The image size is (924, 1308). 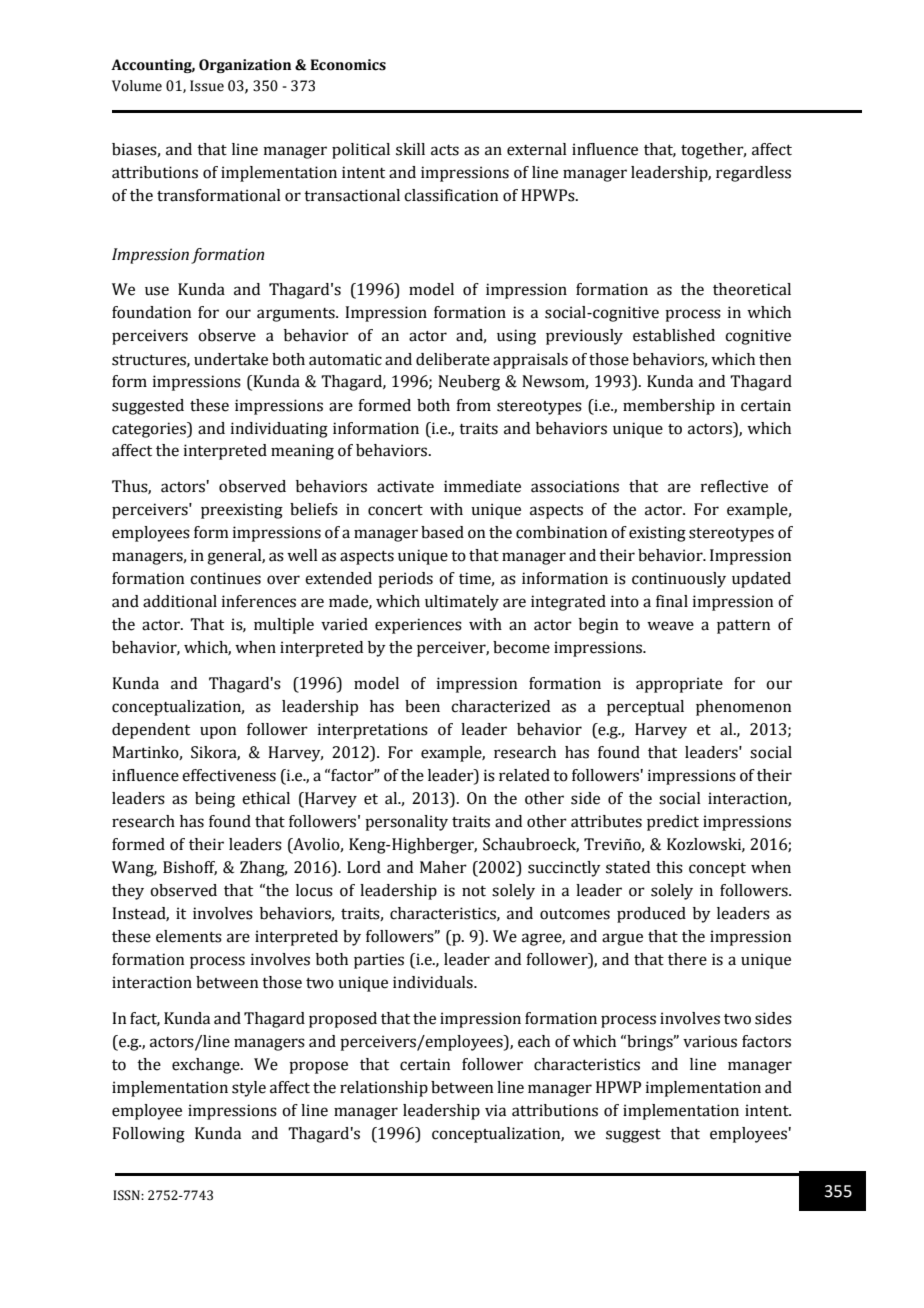 I want to click on regardless, so click(x=753, y=174).
